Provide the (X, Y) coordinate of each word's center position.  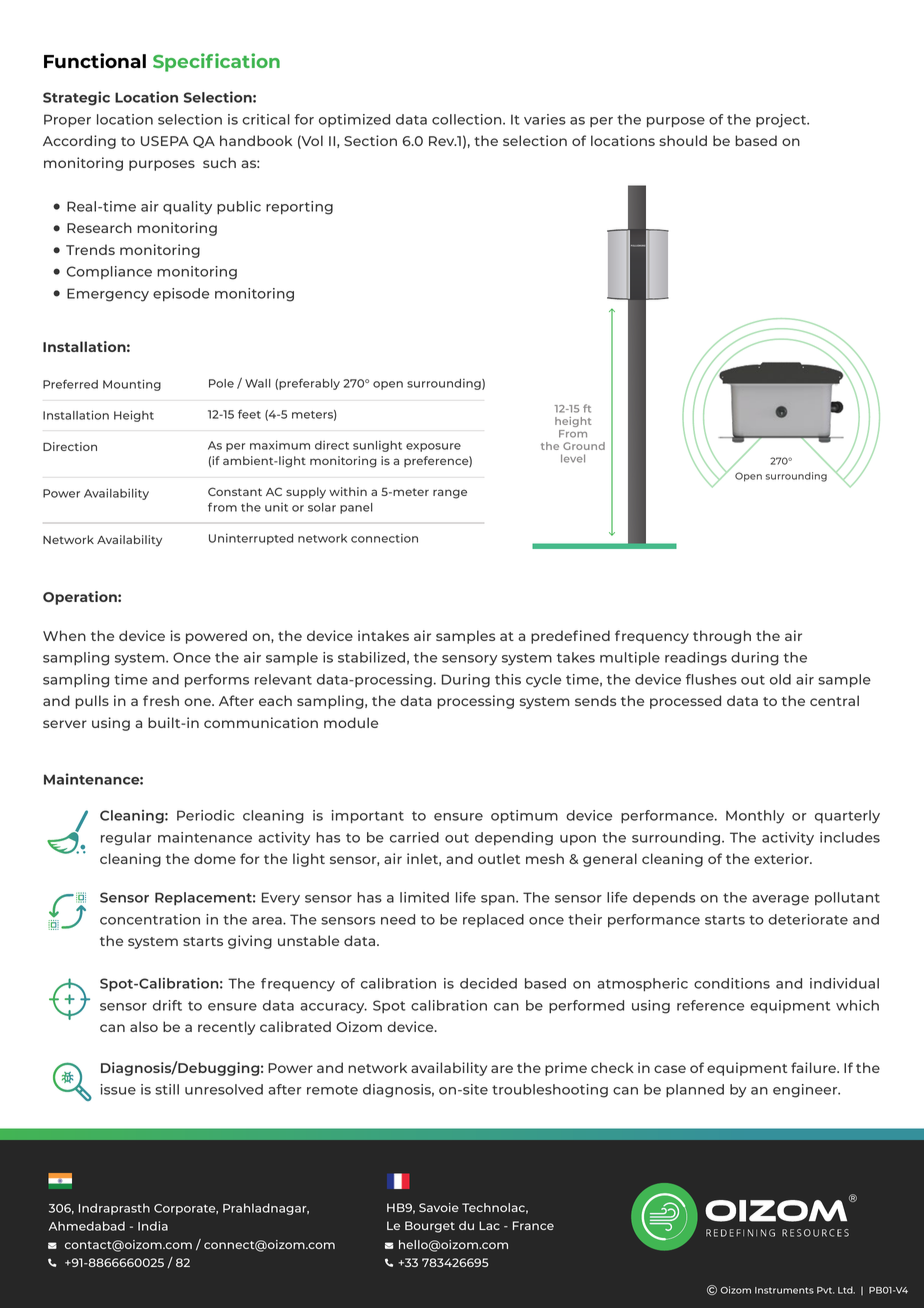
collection (468, 119)
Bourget (430, 1227)
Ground (584, 446)
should (683, 140)
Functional (95, 60)
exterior (782, 858)
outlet (499, 858)
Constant (235, 491)
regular (126, 839)
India (153, 1226)
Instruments (784, 1290)
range (450, 494)
